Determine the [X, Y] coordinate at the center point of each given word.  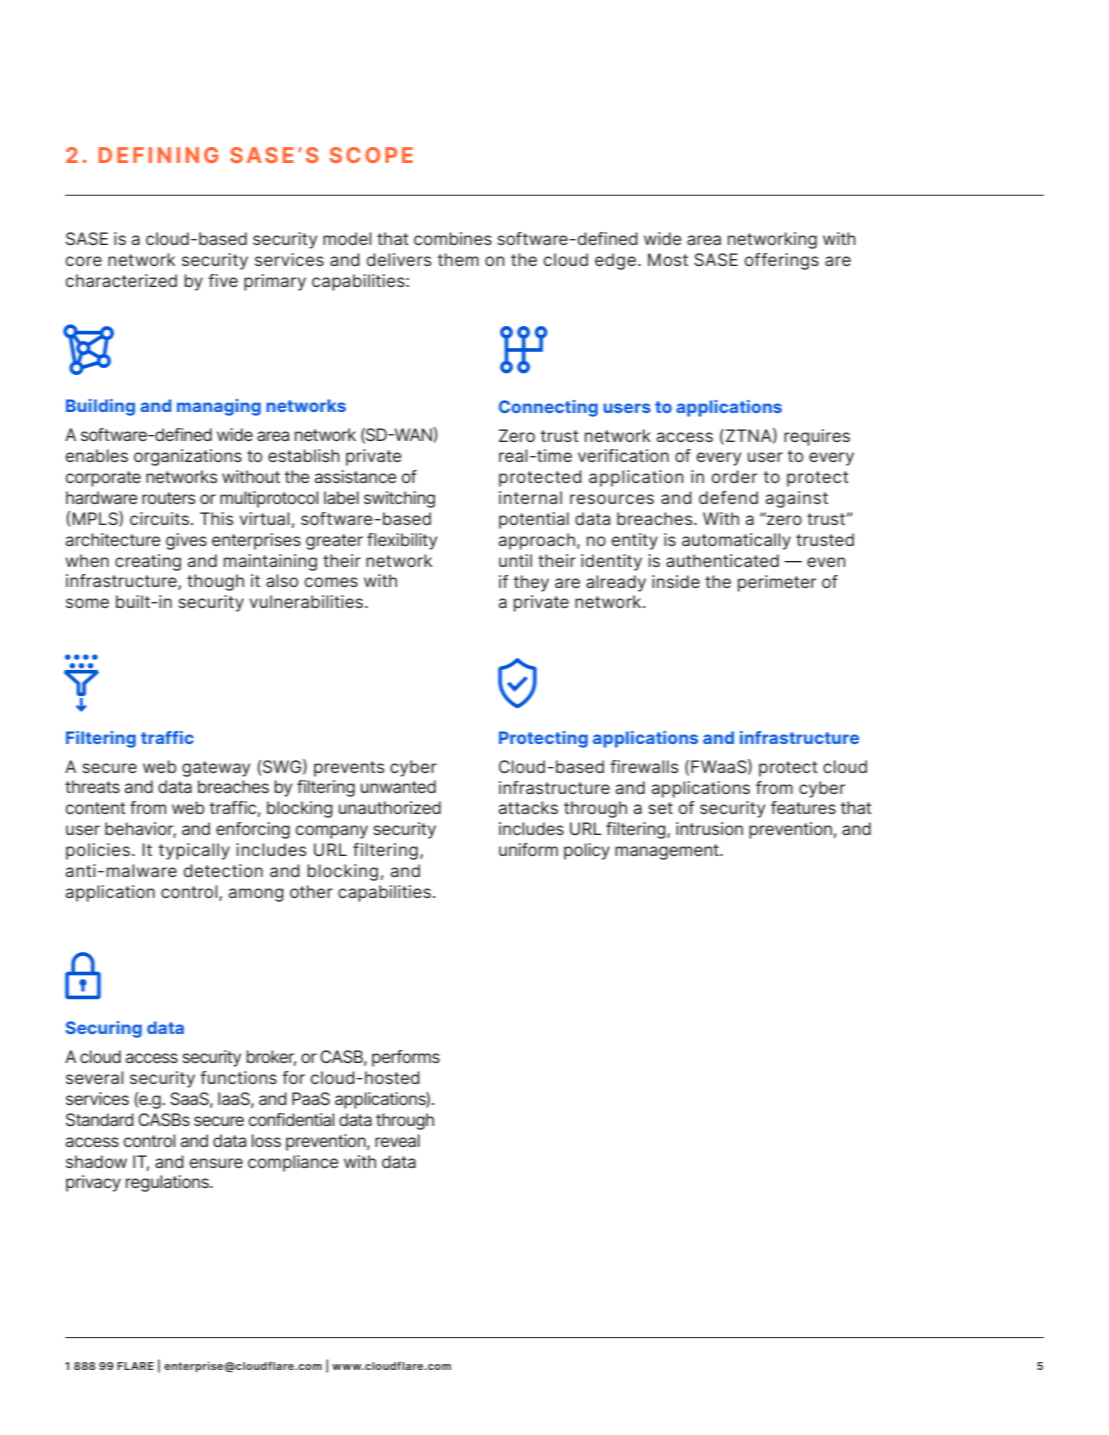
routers [169, 498]
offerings [781, 261]
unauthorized [390, 807]
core [83, 261]
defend [728, 497]
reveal [397, 1140]
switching [399, 499]
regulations [168, 1183]
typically [194, 851]
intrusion [709, 828]
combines [453, 238]
